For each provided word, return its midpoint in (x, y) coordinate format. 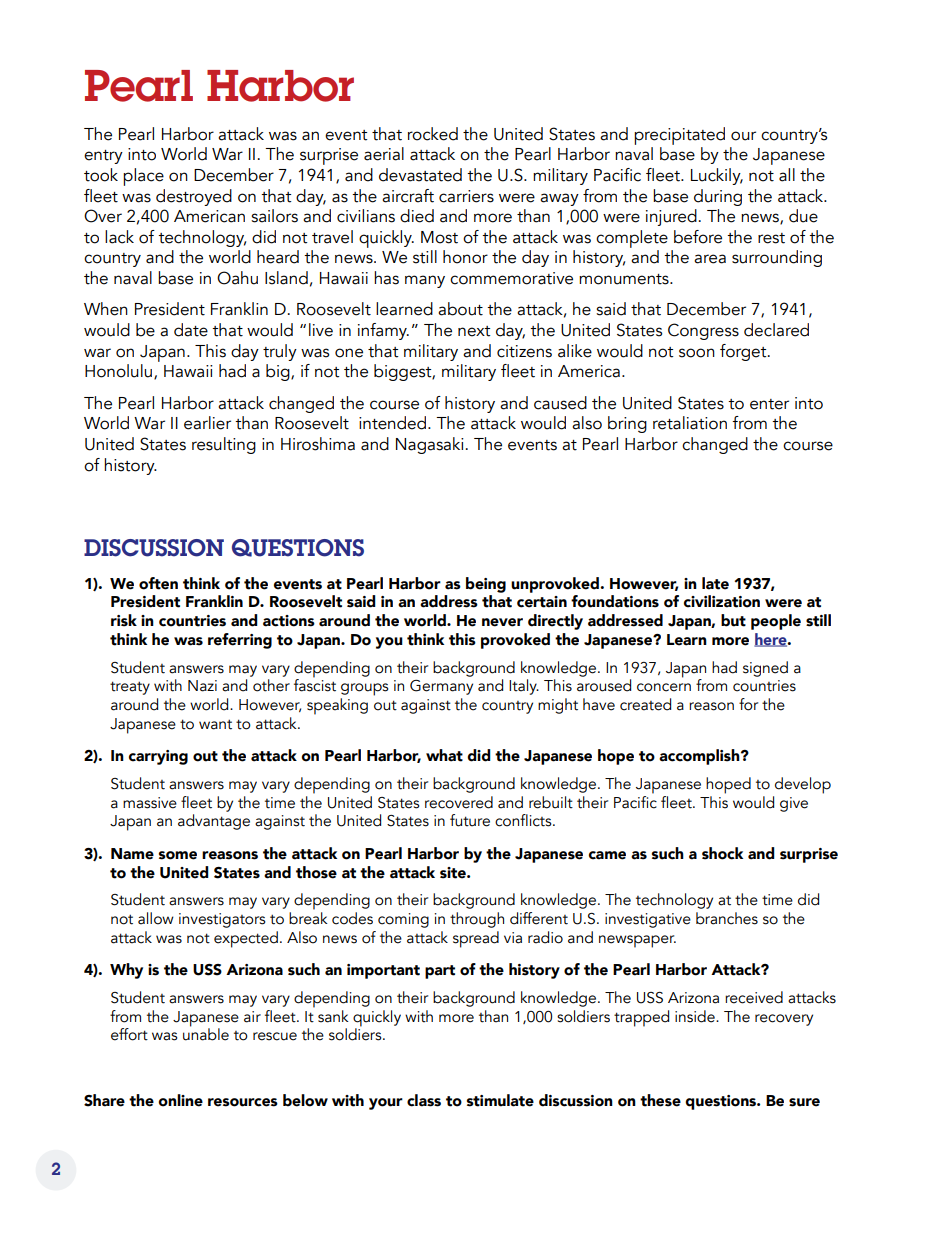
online (180, 1100)
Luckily (717, 176)
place (143, 177)
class (424, 1100)
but (733, 620)
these (660, 1100)
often (158, 583)
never (502, 622)
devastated (420, 175)
